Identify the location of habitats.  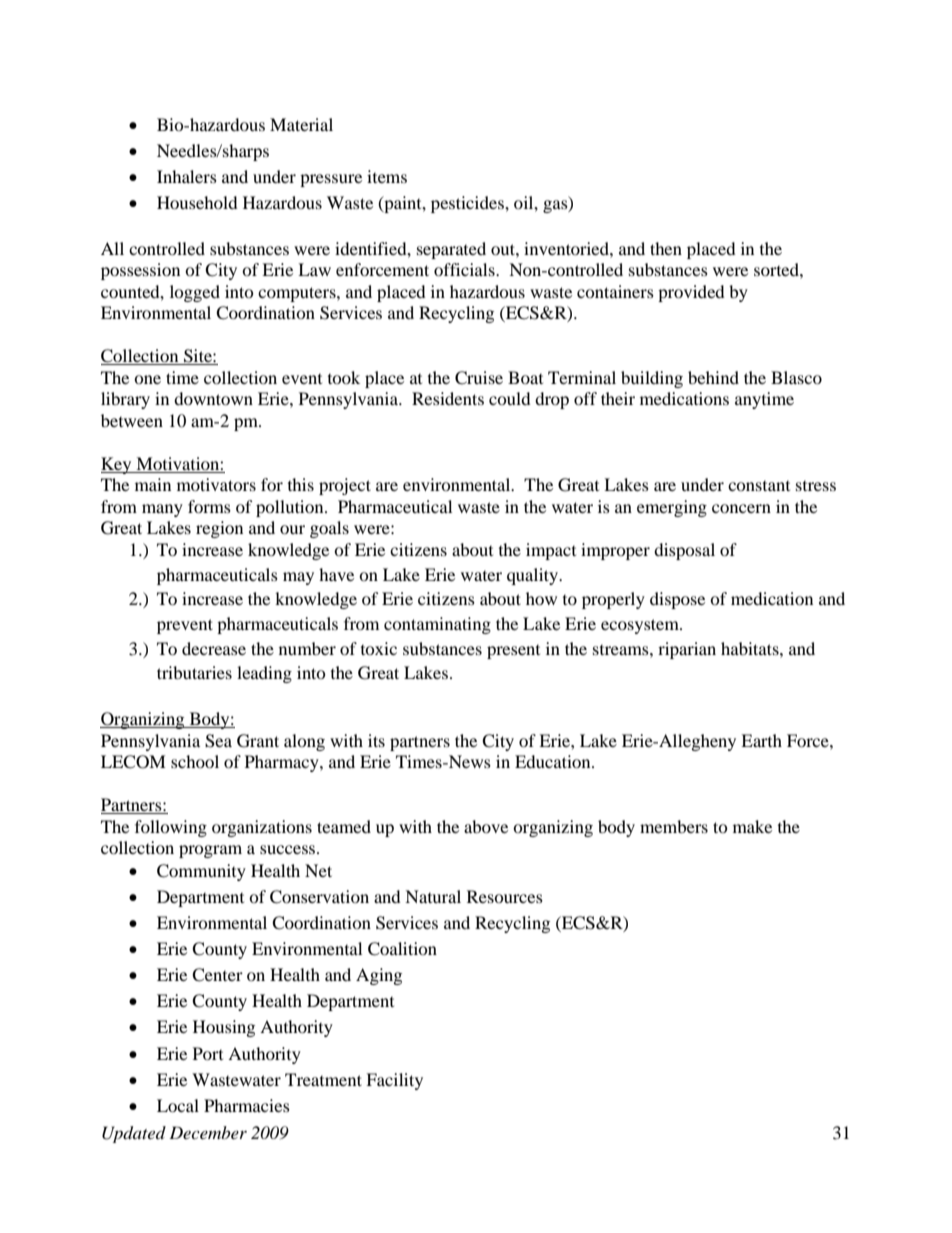
(751, 648).
